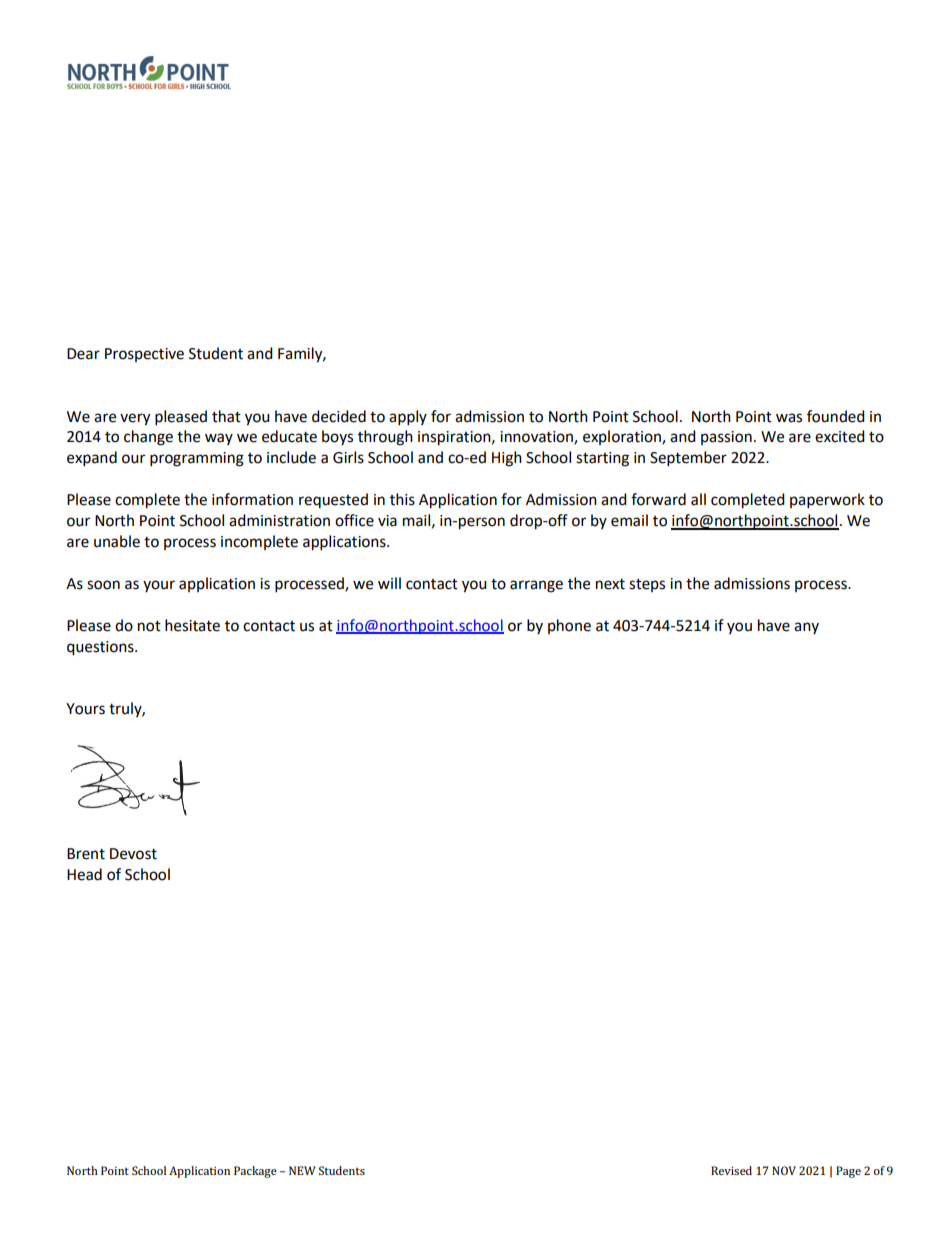 This screenshot has height=1233, width=952. I want to click on Brent, so click(86, 854).
